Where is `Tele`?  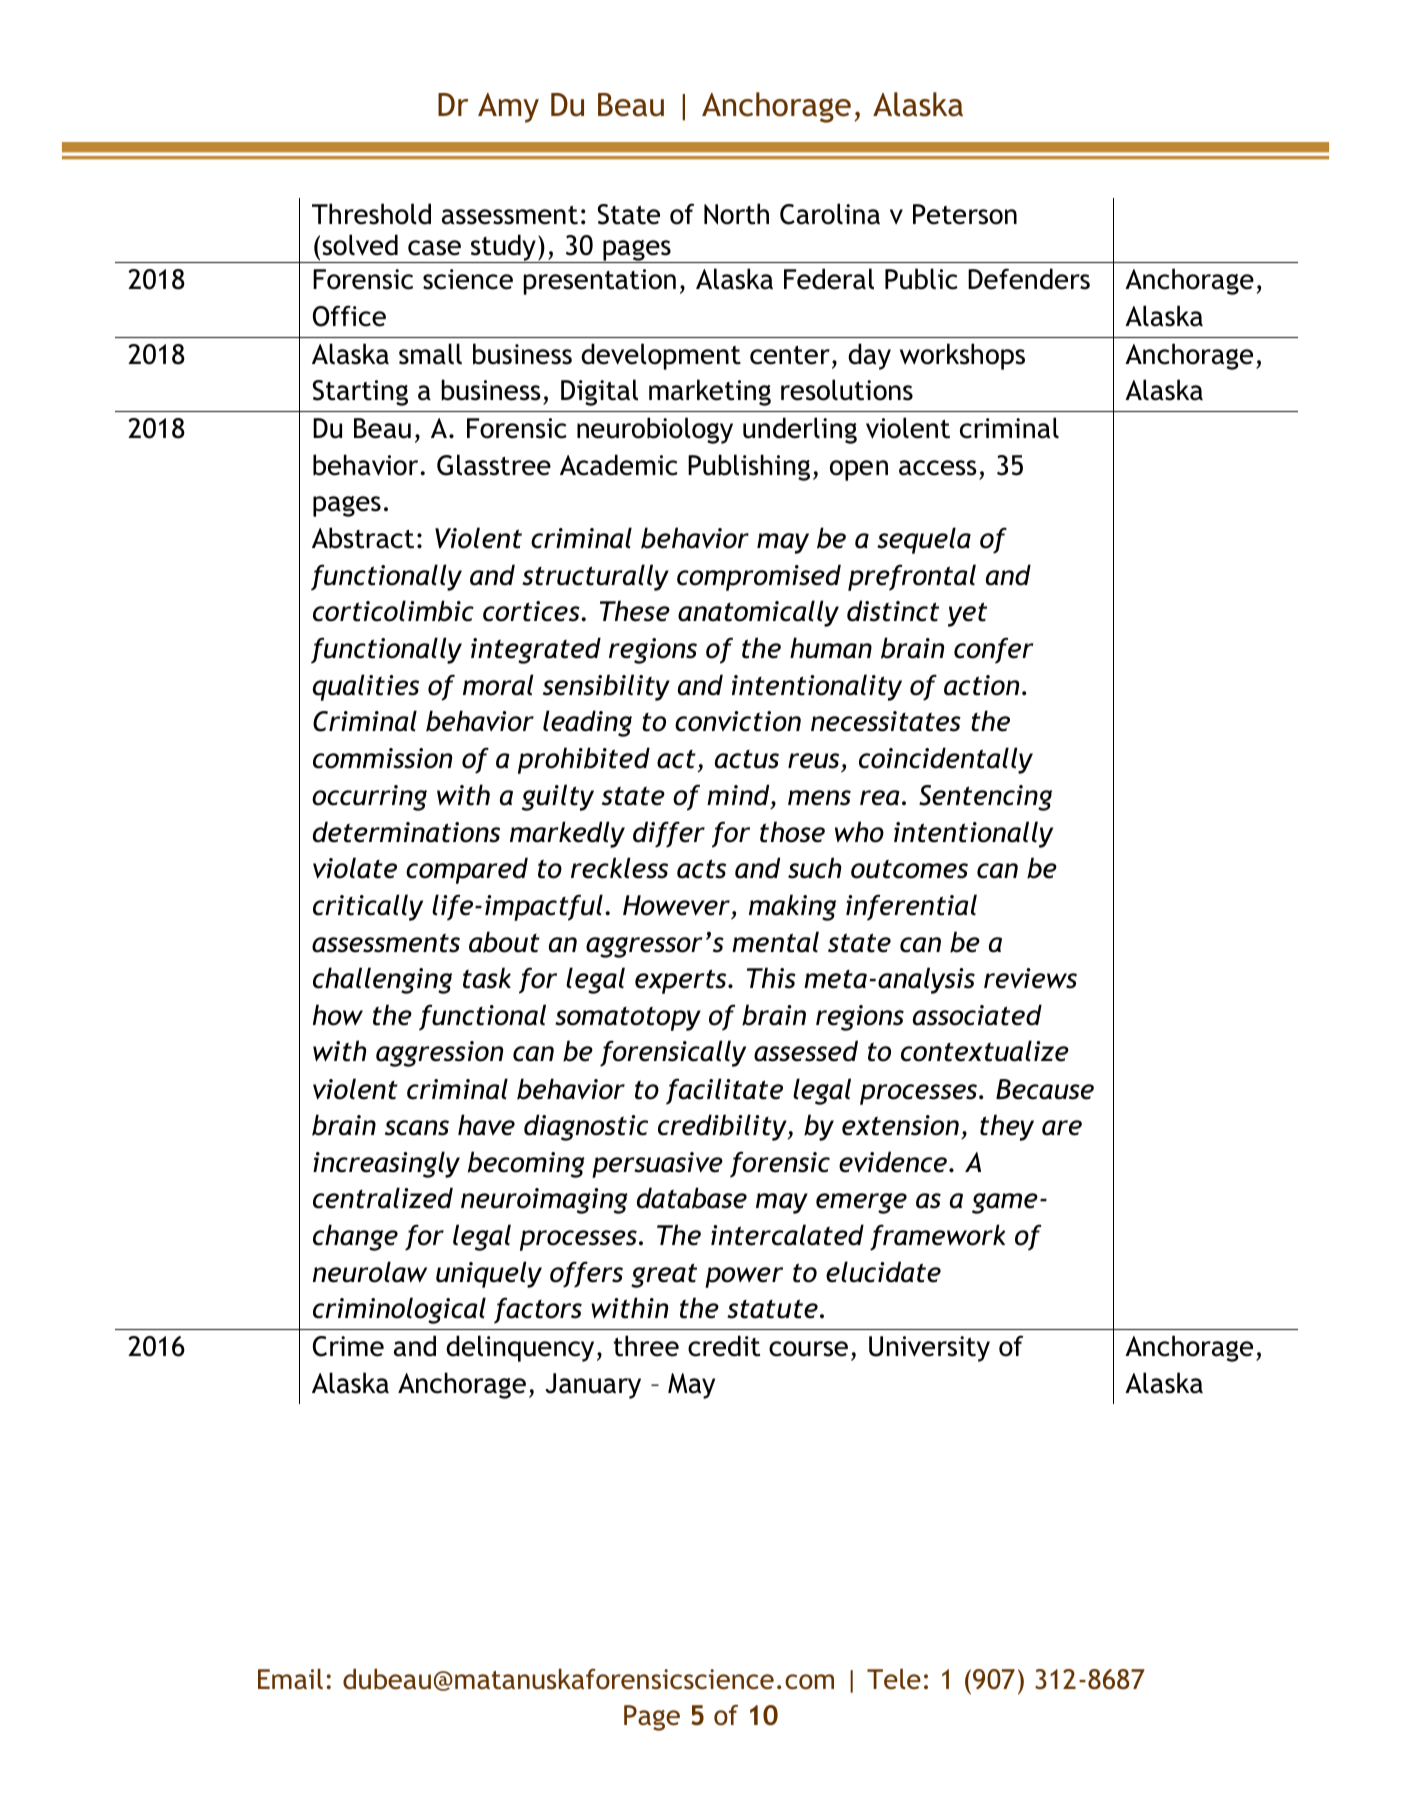 Tele is located at coordinates (894, 1678).
